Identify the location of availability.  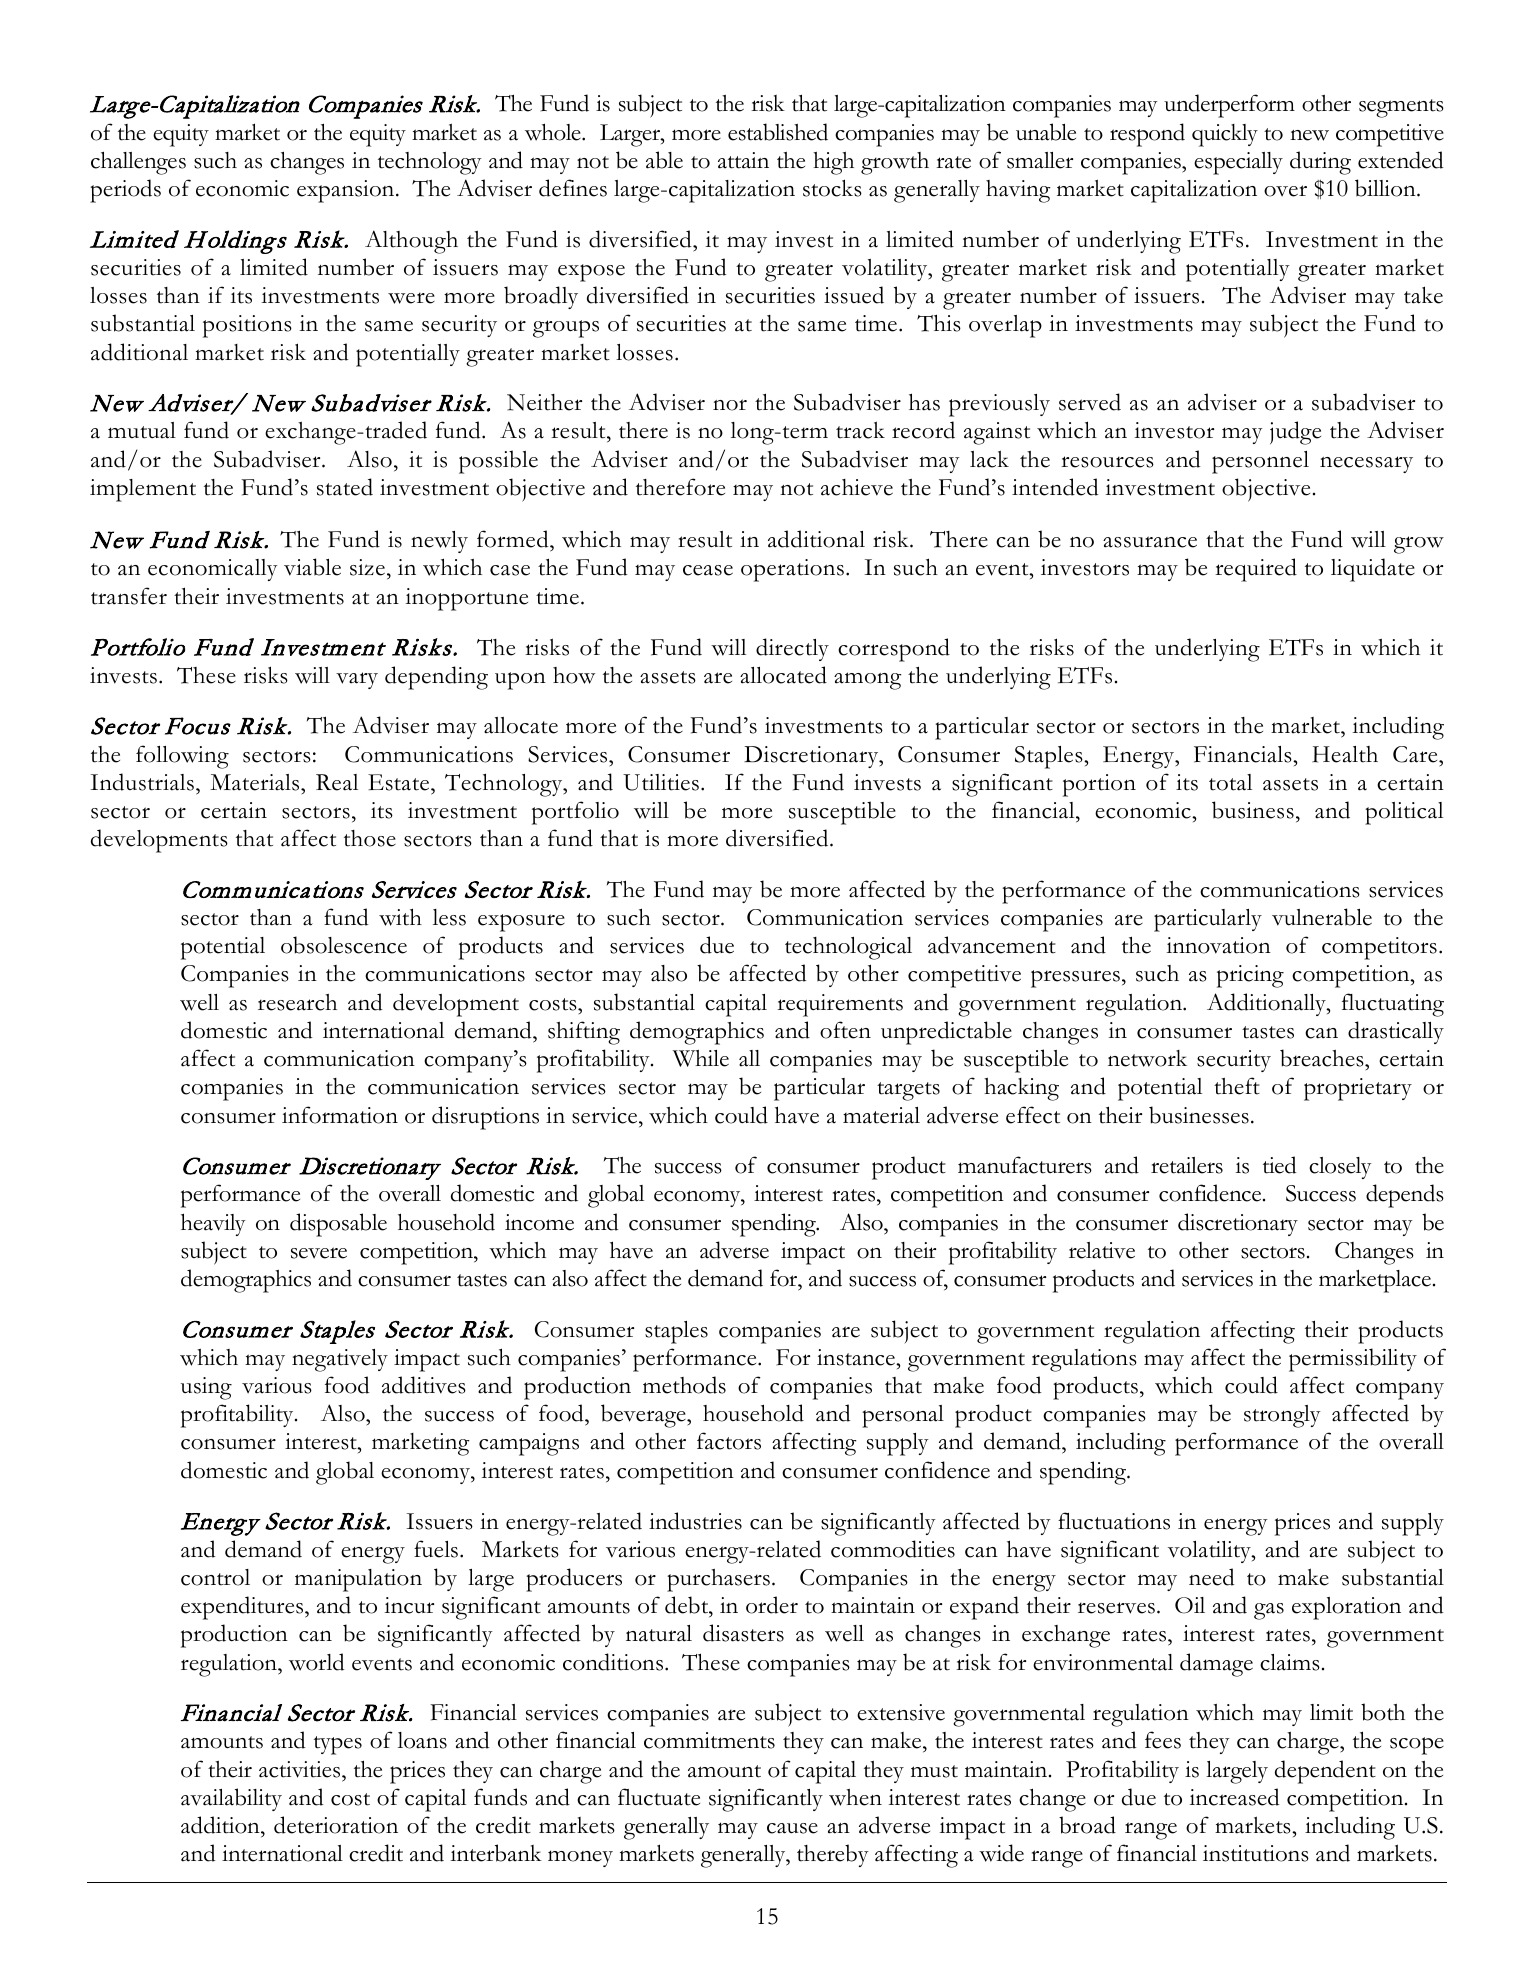
(231, 1799).
